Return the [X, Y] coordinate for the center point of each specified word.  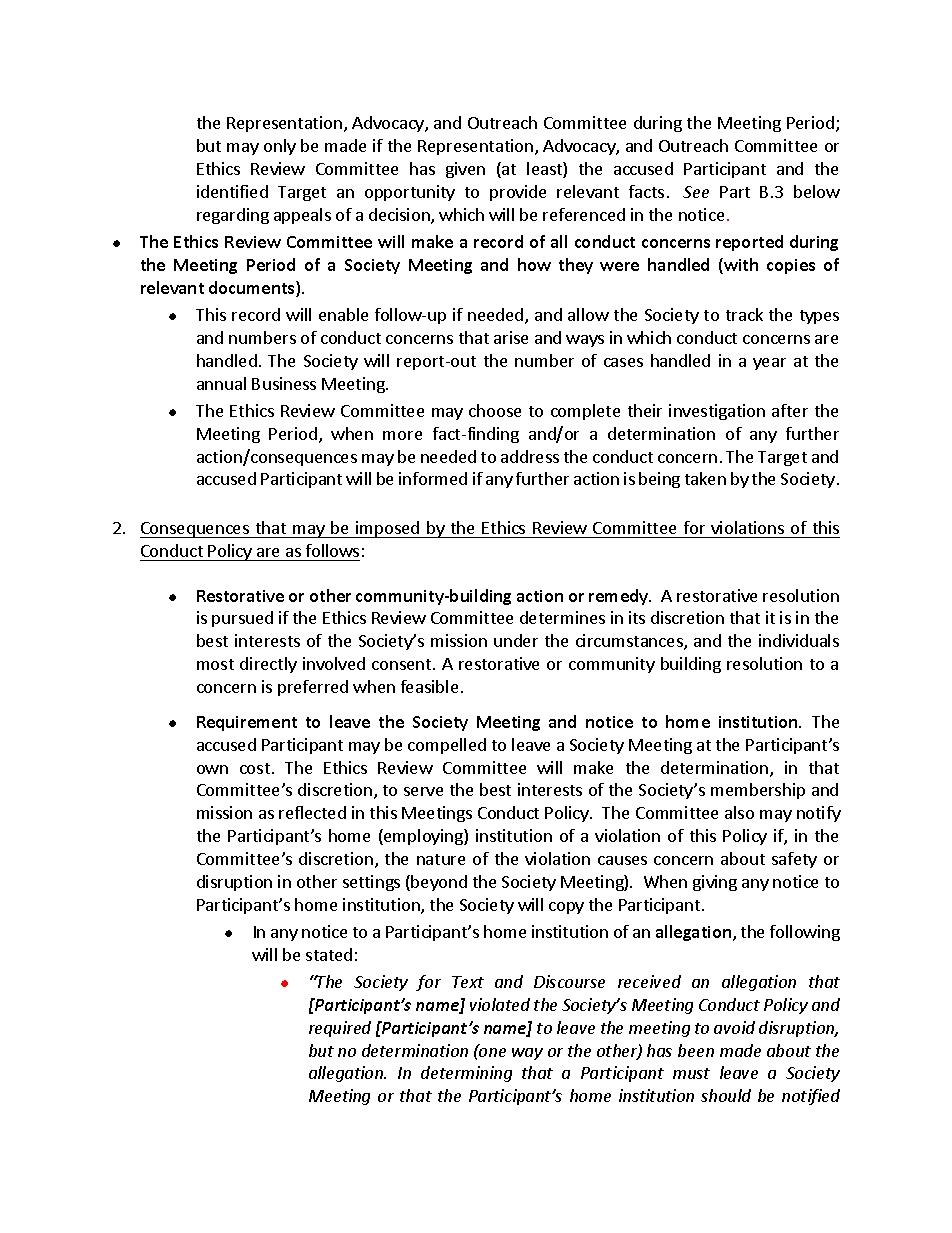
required [340, 1029]
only [280, 147]
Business [284, 383]
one [491, 1051]
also [739, 812]
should [726, 1095]
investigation [717, 412]
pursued [242, 619]
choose [495, 410]
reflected [312, 812]
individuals [799, 640]
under [516, 640]
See [696, 192]
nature [441, 859]
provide [518, 193]
